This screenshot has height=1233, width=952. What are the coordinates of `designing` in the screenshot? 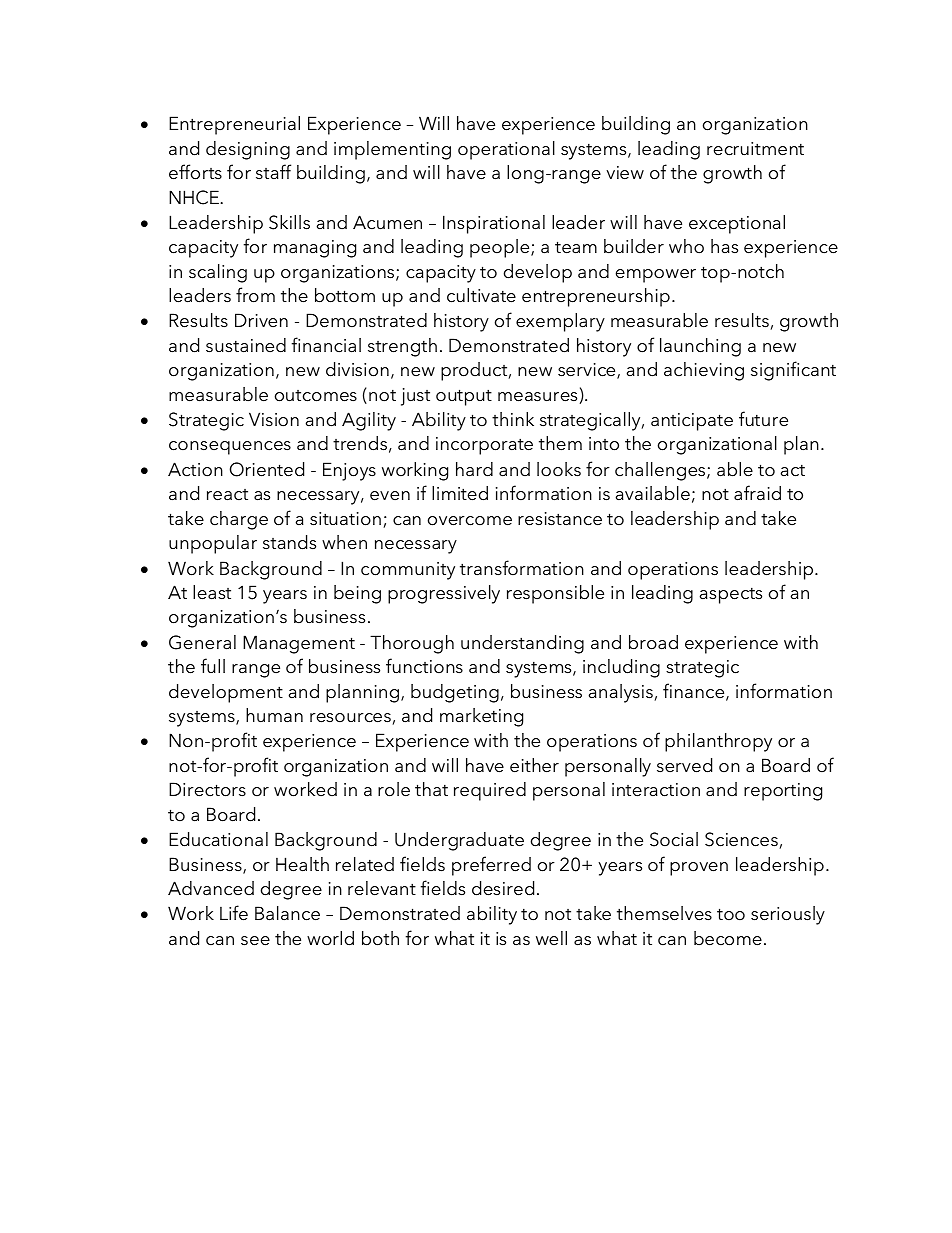 It's located at (248, 150).
